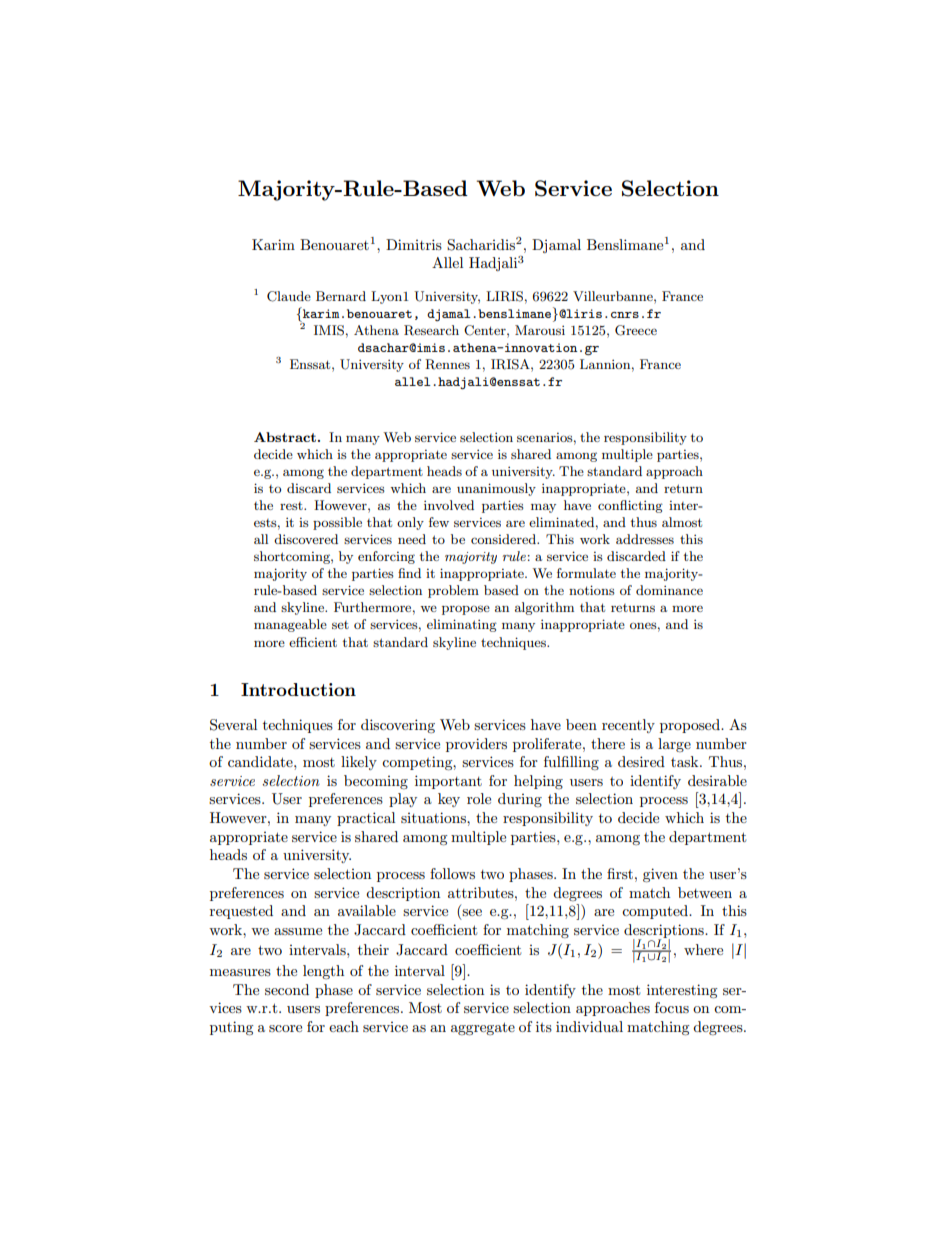 The height and width of the screenshot is (1233, 952). What do you see at coordinates (669, 590) in the screenshot?
I see `dominance` at bounding box center [669, 590].
